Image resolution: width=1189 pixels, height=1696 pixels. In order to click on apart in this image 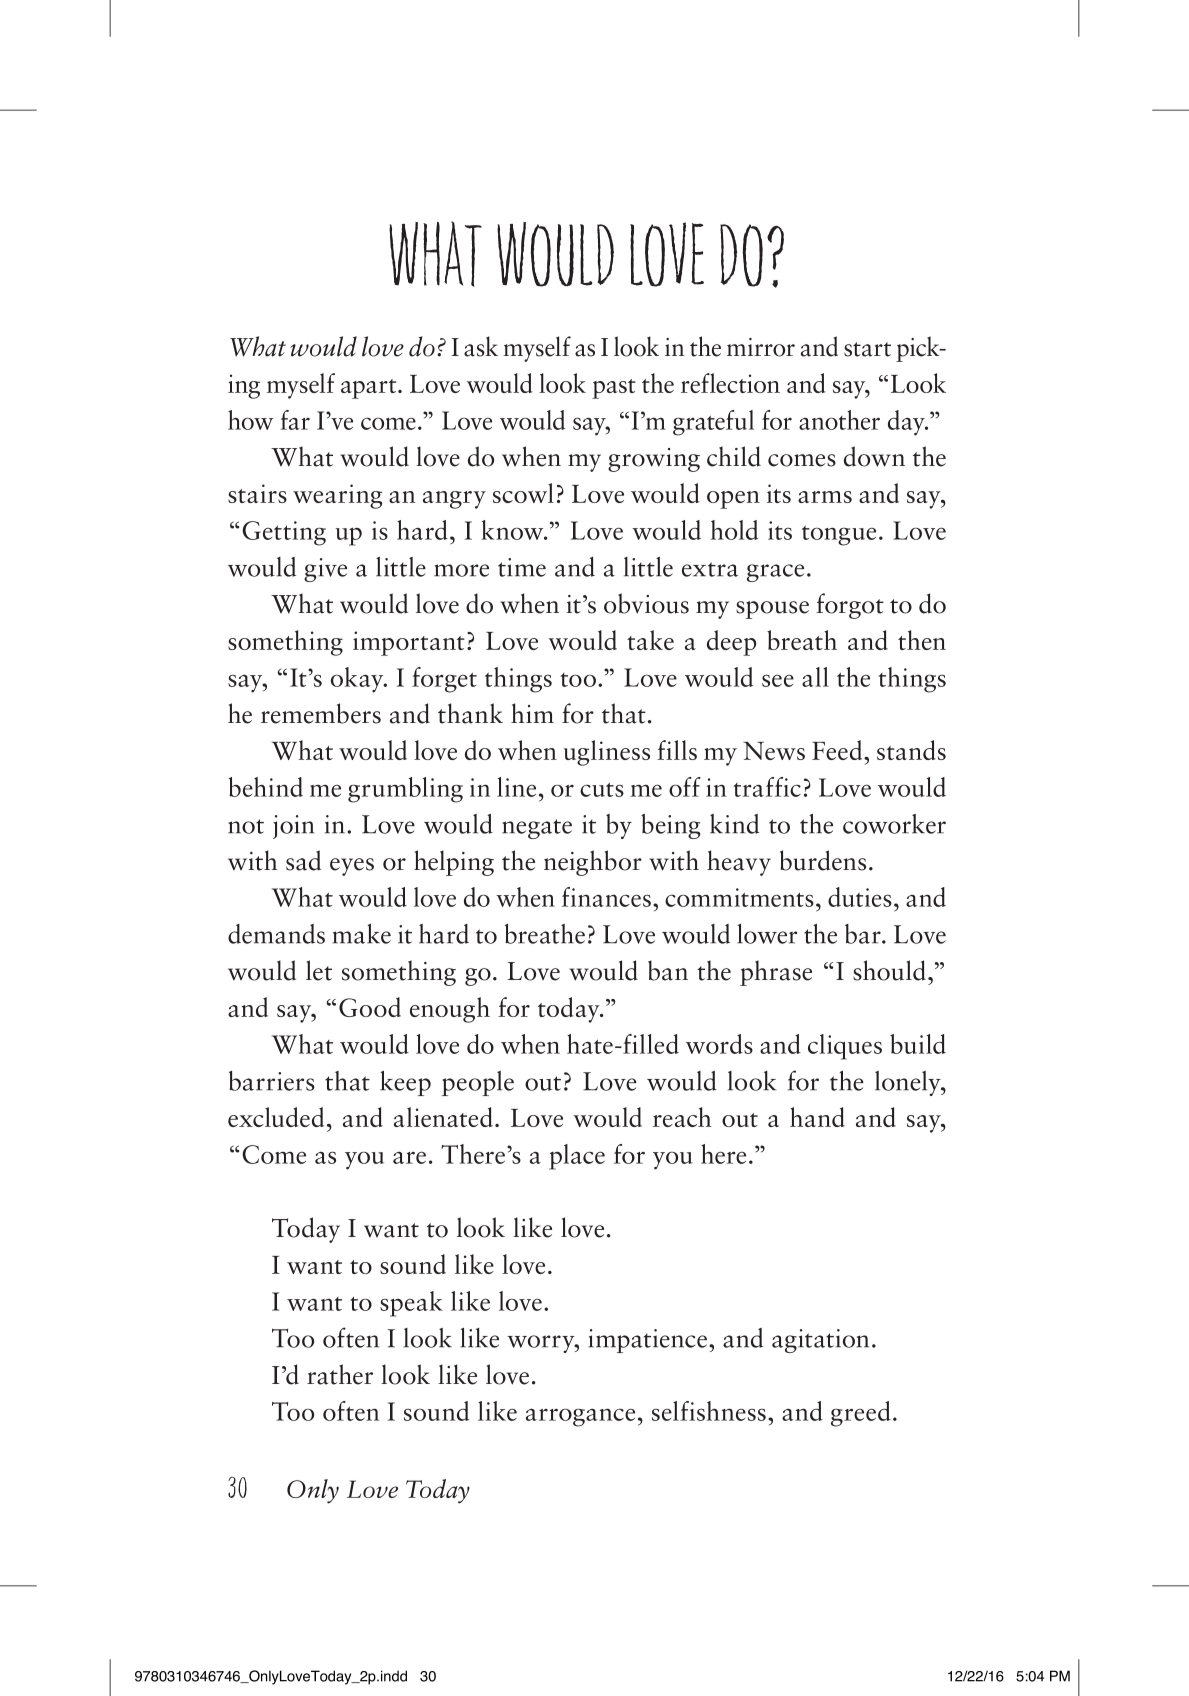, I will do `click(370, 389)`.
